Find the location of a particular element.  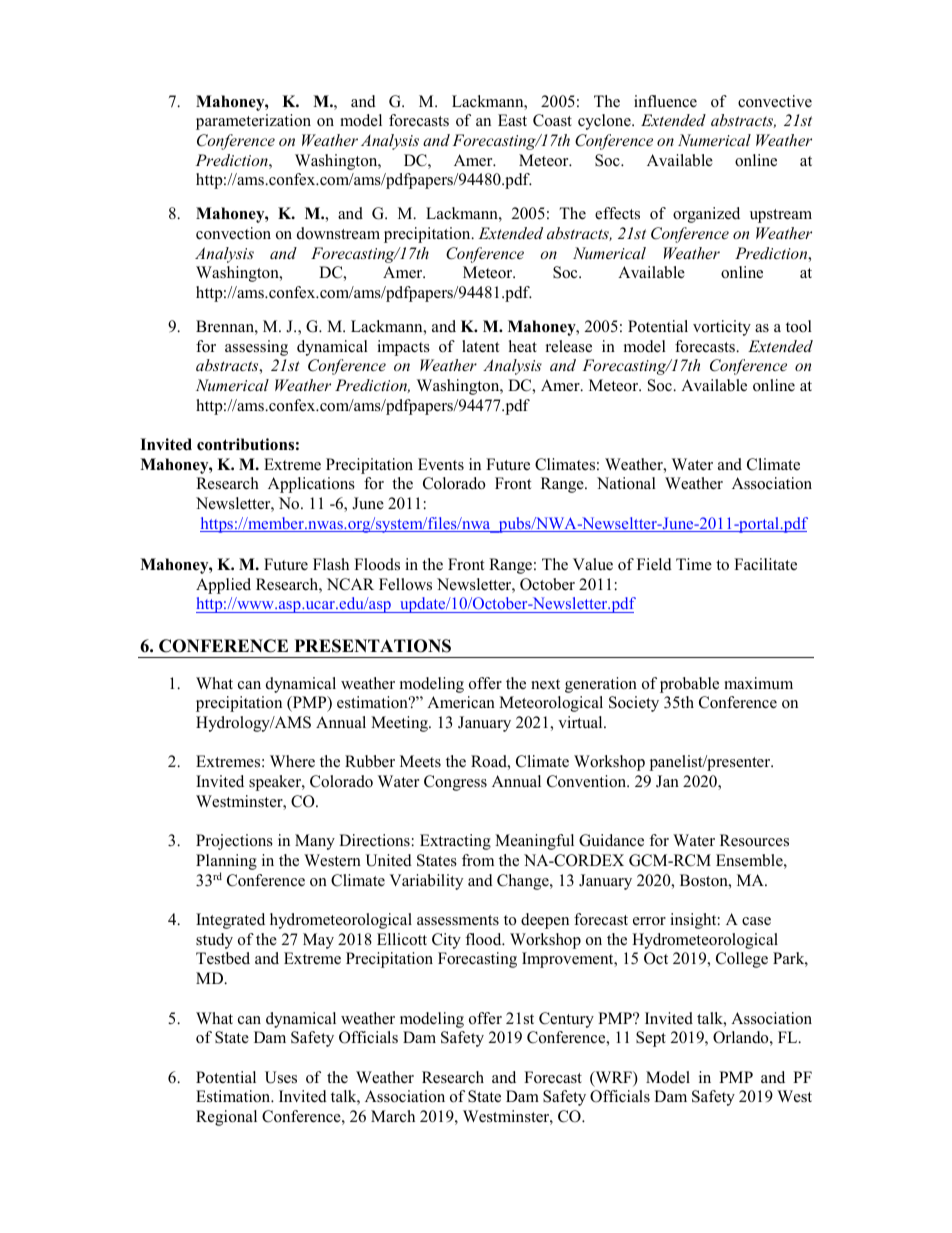

Uses is located at coordinates (281, 1077).
